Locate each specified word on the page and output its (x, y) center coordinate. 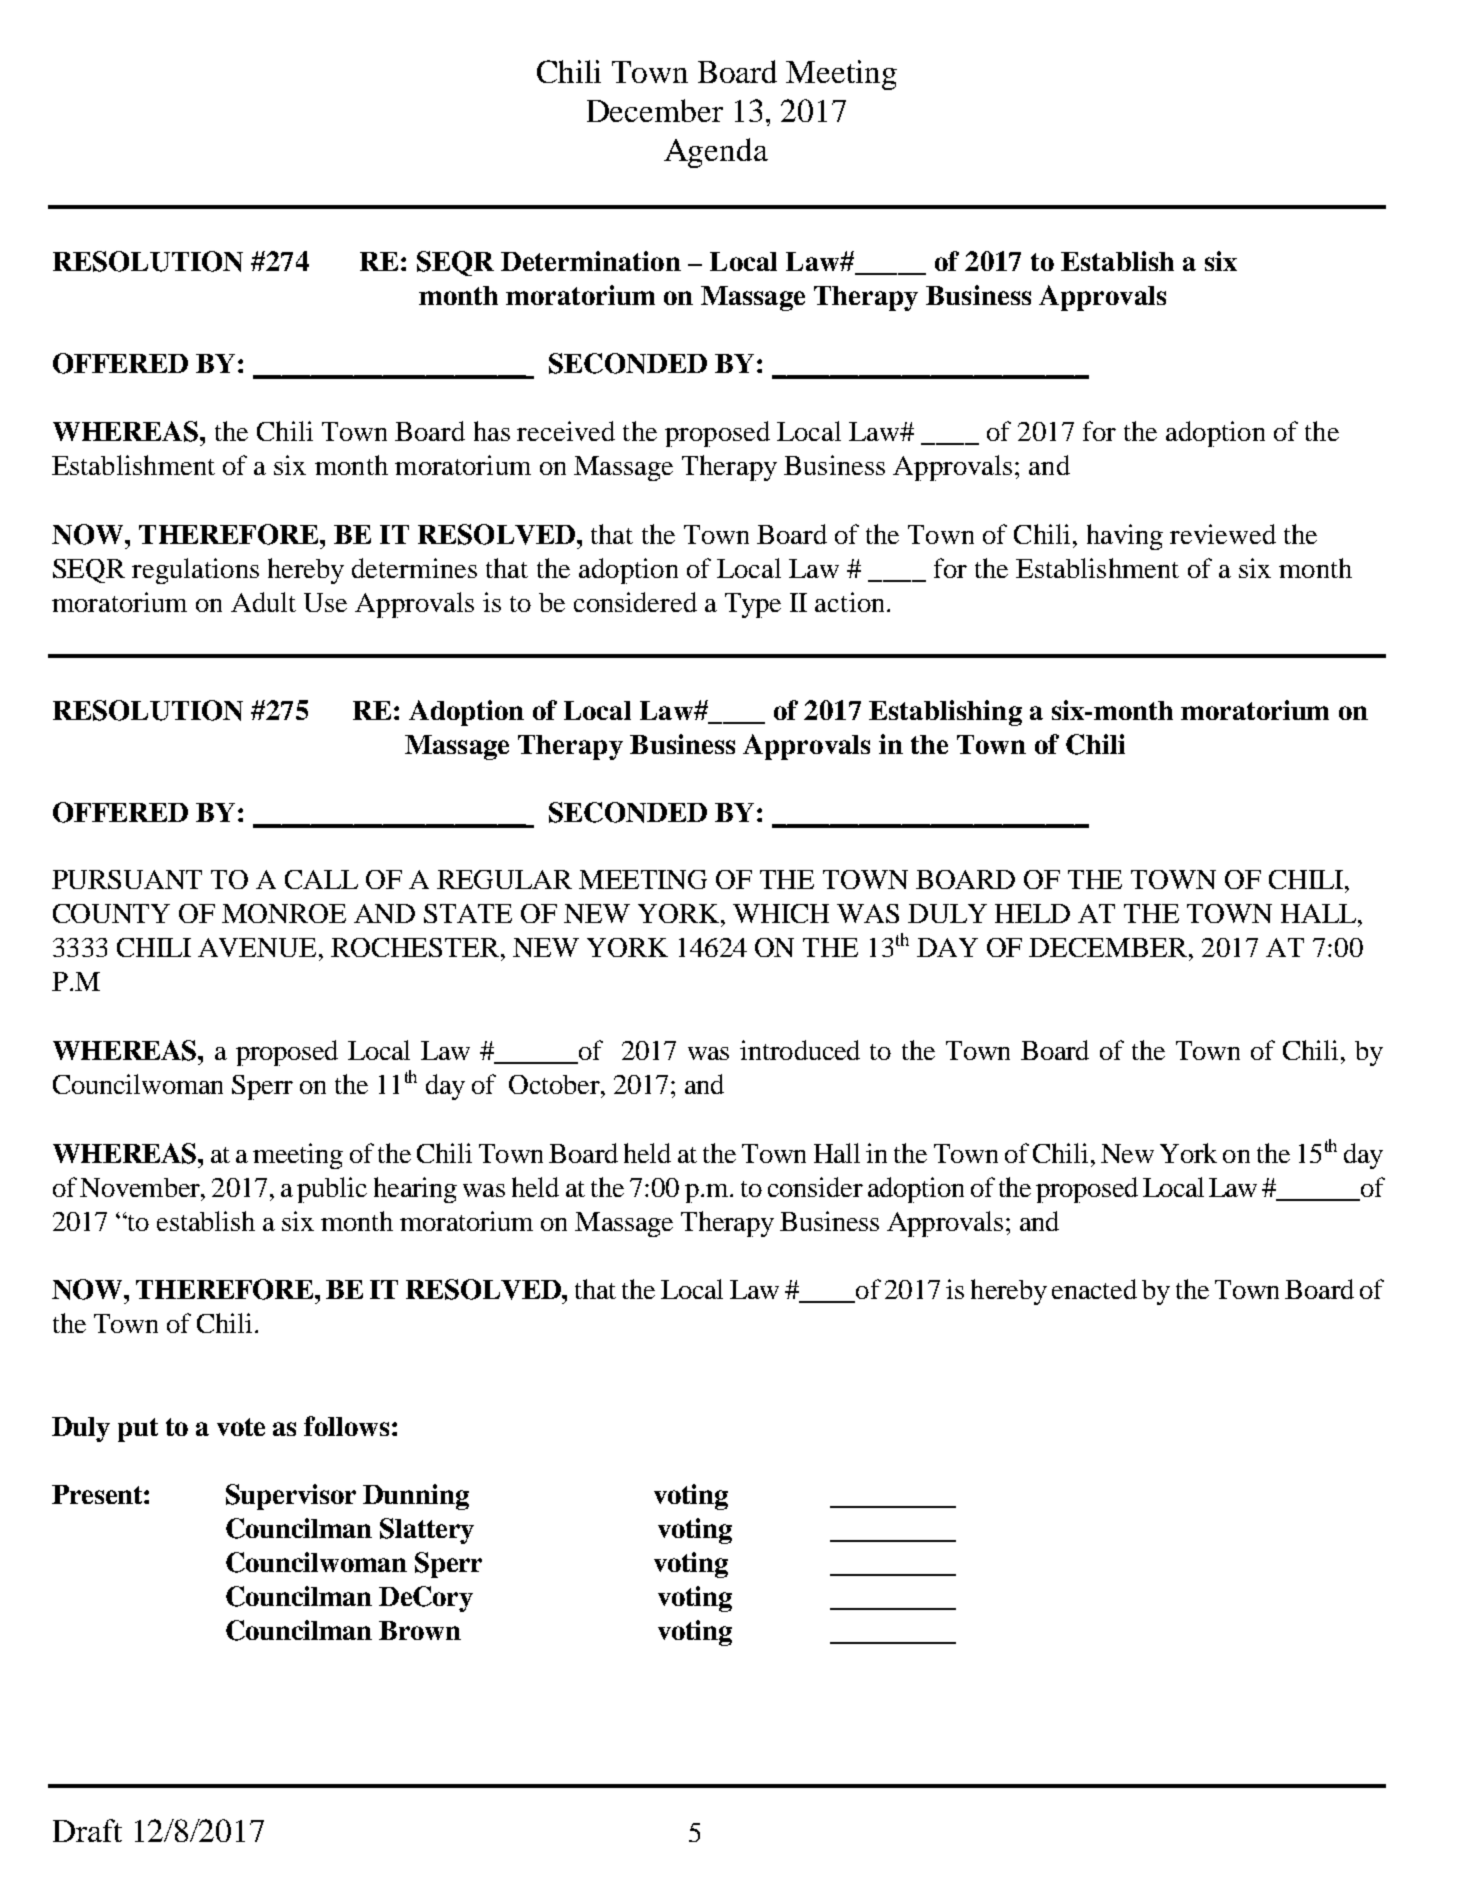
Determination (591, 261)
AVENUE (257, 947)
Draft (87, 1830)
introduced (800, 1050)
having (1125, 537)
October (555, 1084)
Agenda (716, 153)
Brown (420, 1630)
